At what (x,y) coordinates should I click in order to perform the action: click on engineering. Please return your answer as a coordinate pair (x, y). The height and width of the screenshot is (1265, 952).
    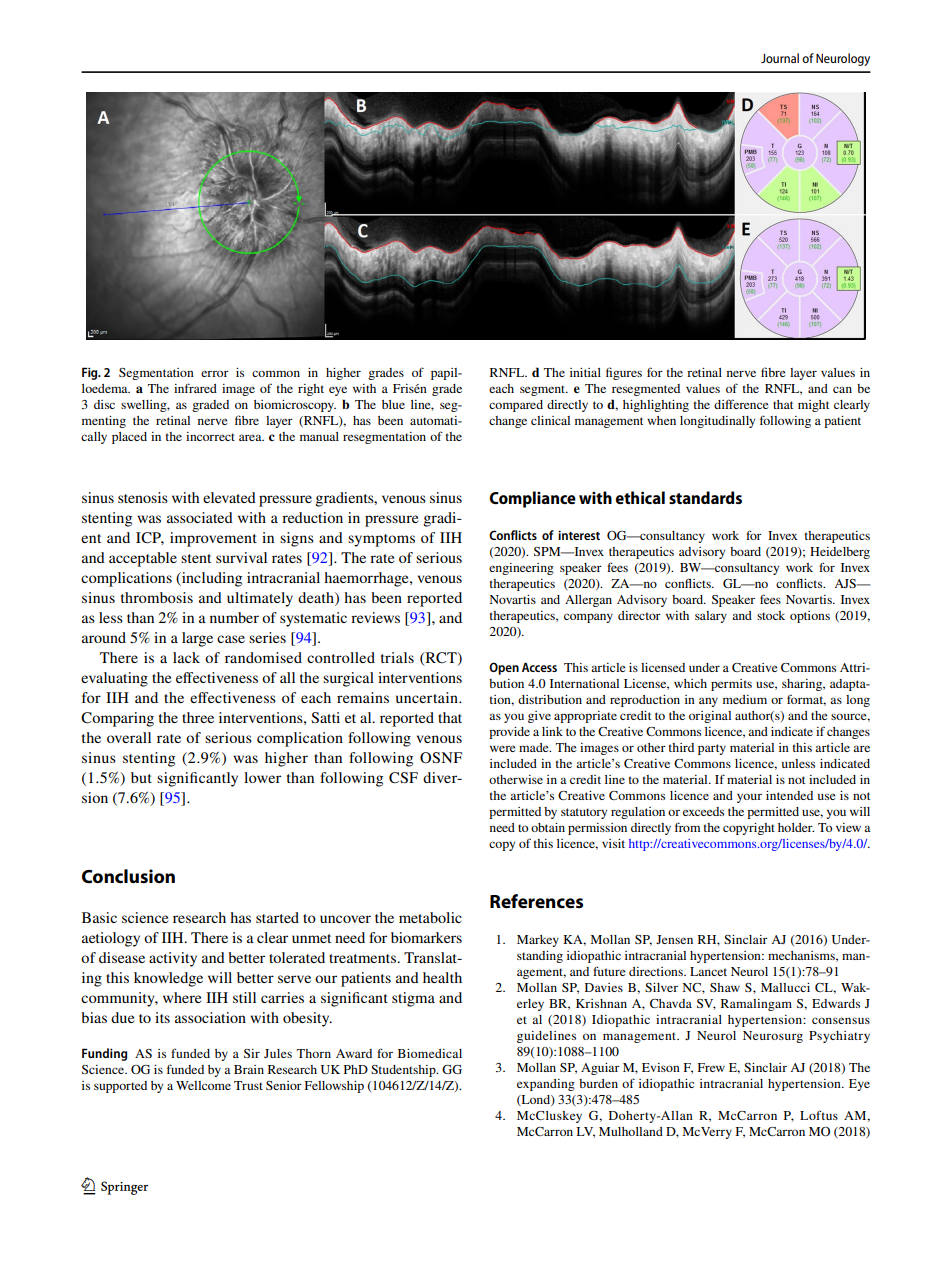
    Looking at the image, I should click on (521, 569).
